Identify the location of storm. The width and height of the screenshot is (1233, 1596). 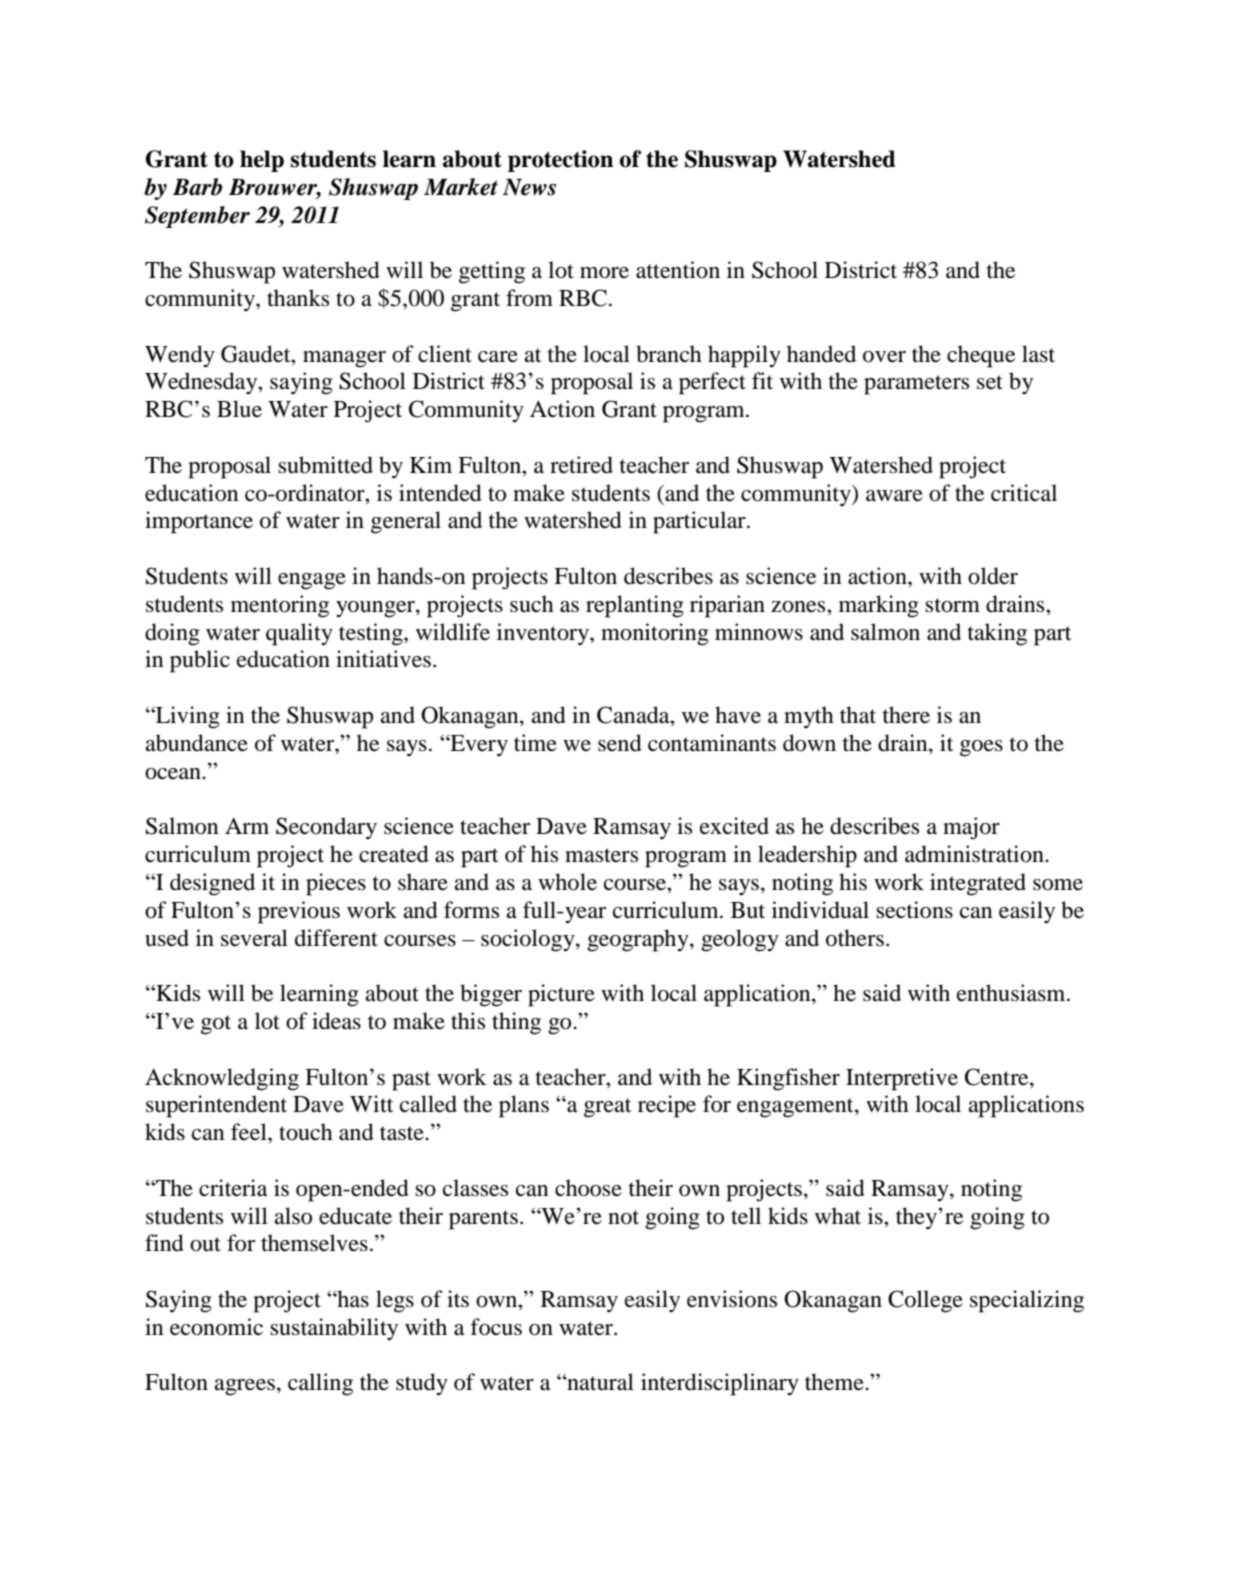
(952, 605).
